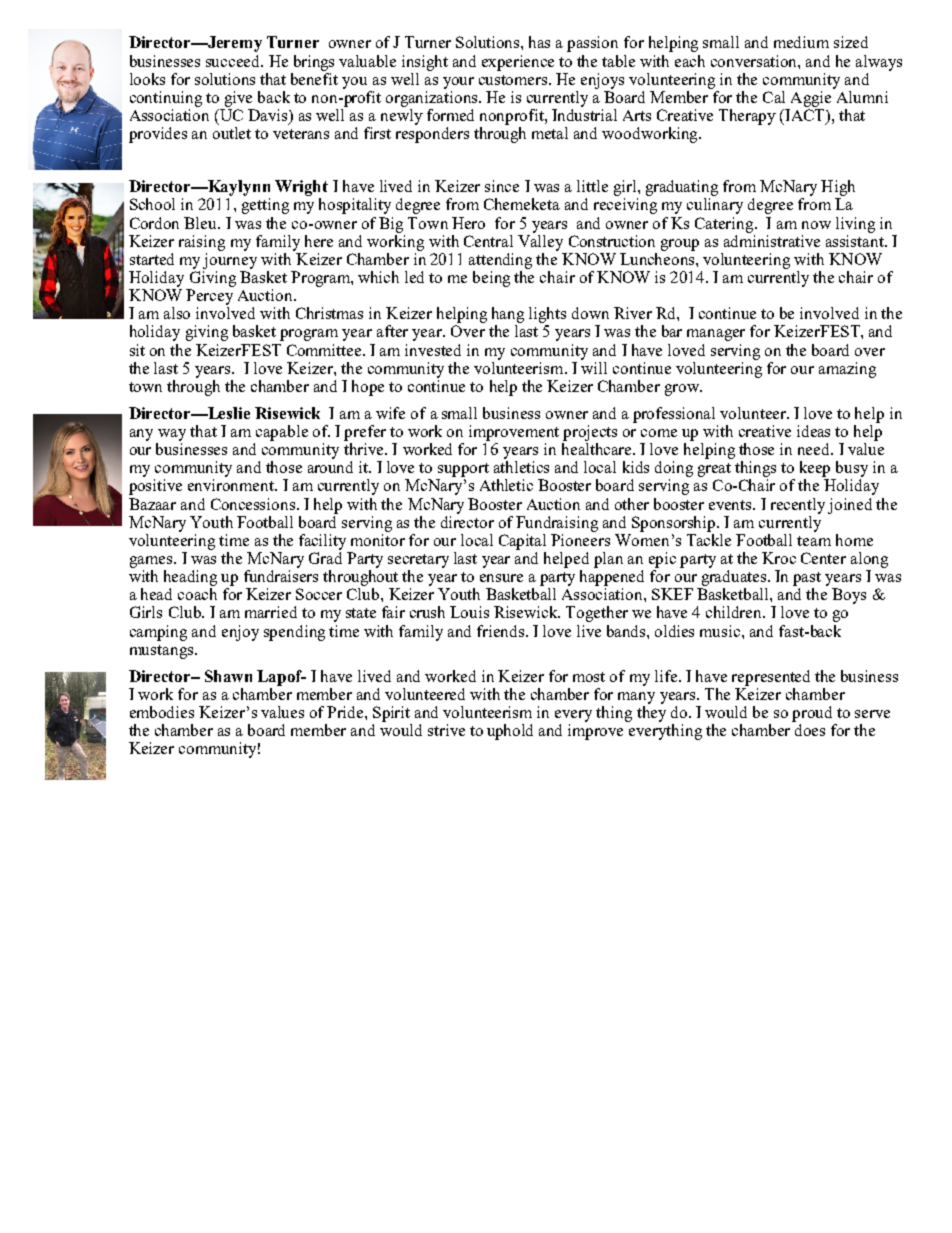 This document has width=952, height=1233. What do you see at coordinates (232, 485) in the document?
I see `environment` at bounding box center [232, 485].
